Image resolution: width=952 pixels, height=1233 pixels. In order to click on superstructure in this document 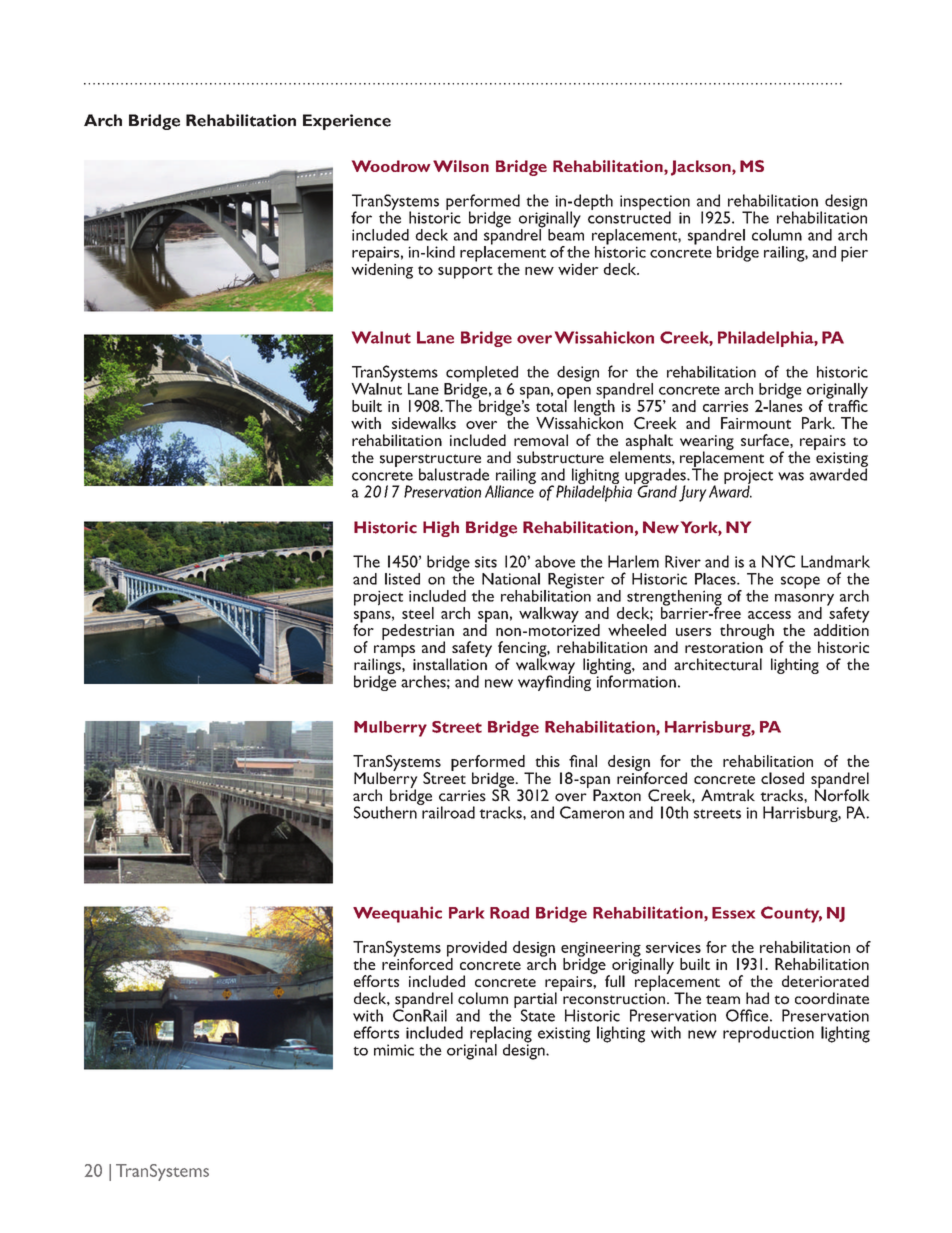, I will do `click(430, 461)`.
